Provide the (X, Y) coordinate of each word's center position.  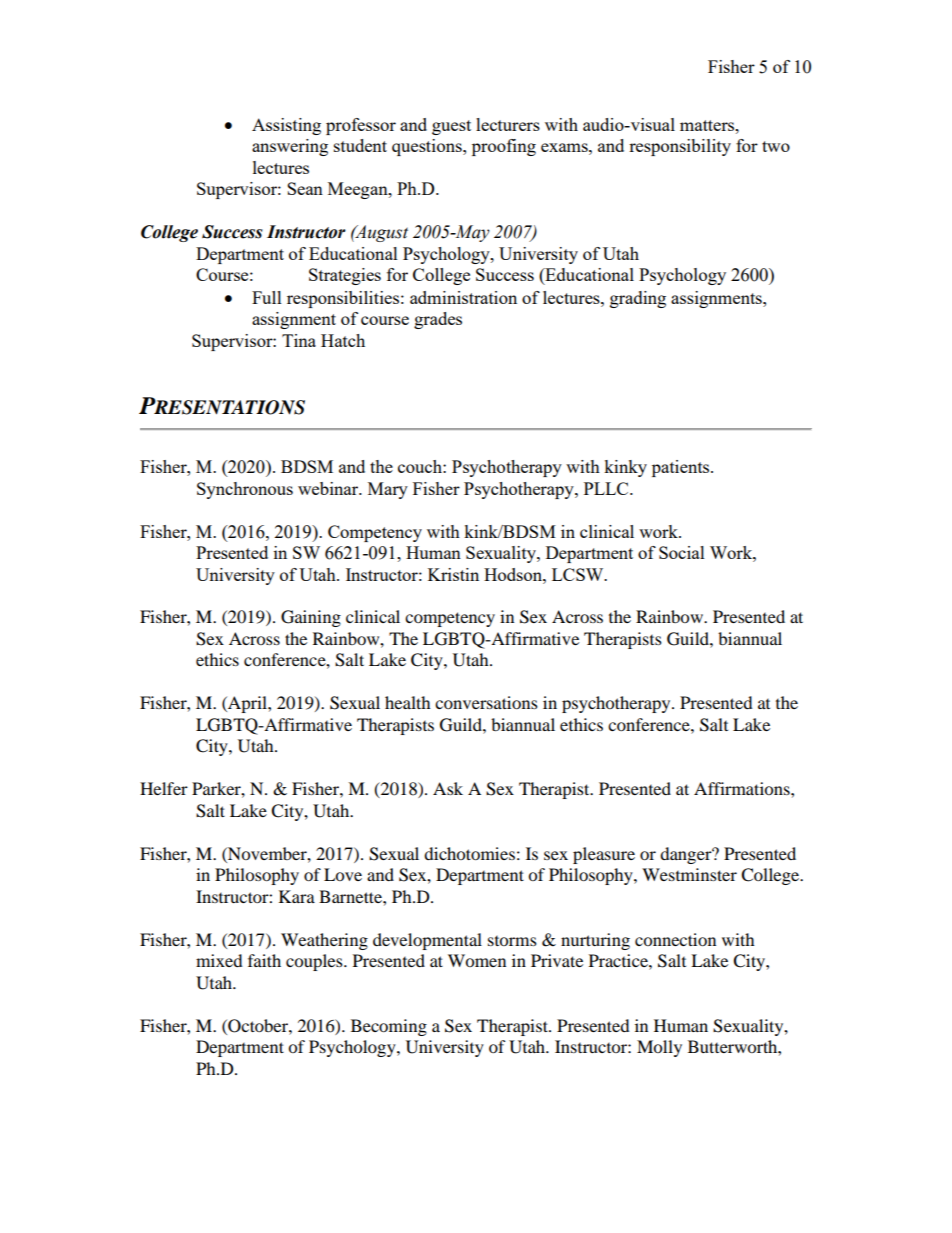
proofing (504, 147)
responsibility (680, 147)
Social (682, 552)
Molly (659, 1048)
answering (290, 147)
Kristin (453, 574)
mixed (219, 960)
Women (477, 960)
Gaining (311, 618)
